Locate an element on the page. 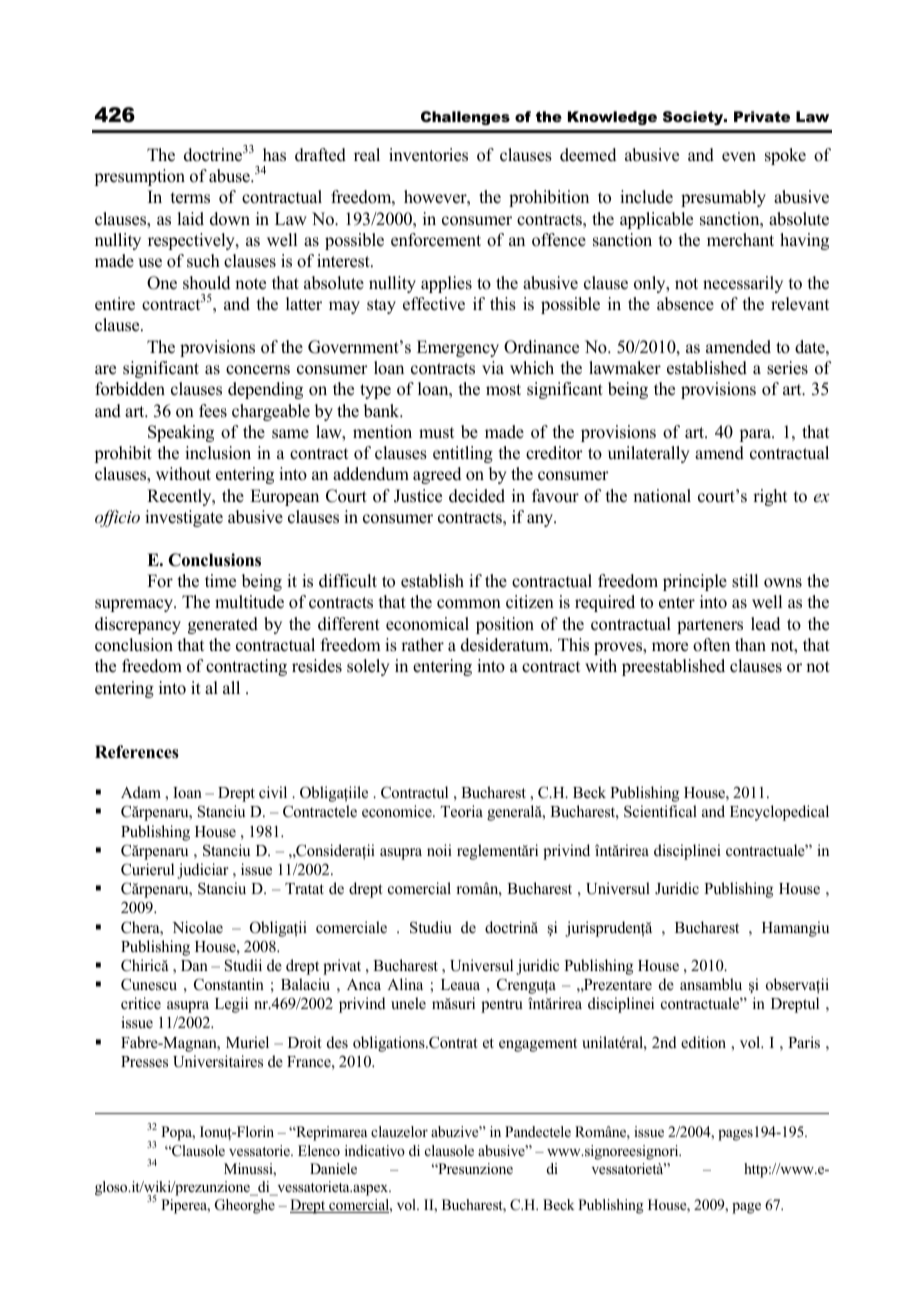  often is located at coordinates (711, 645).
